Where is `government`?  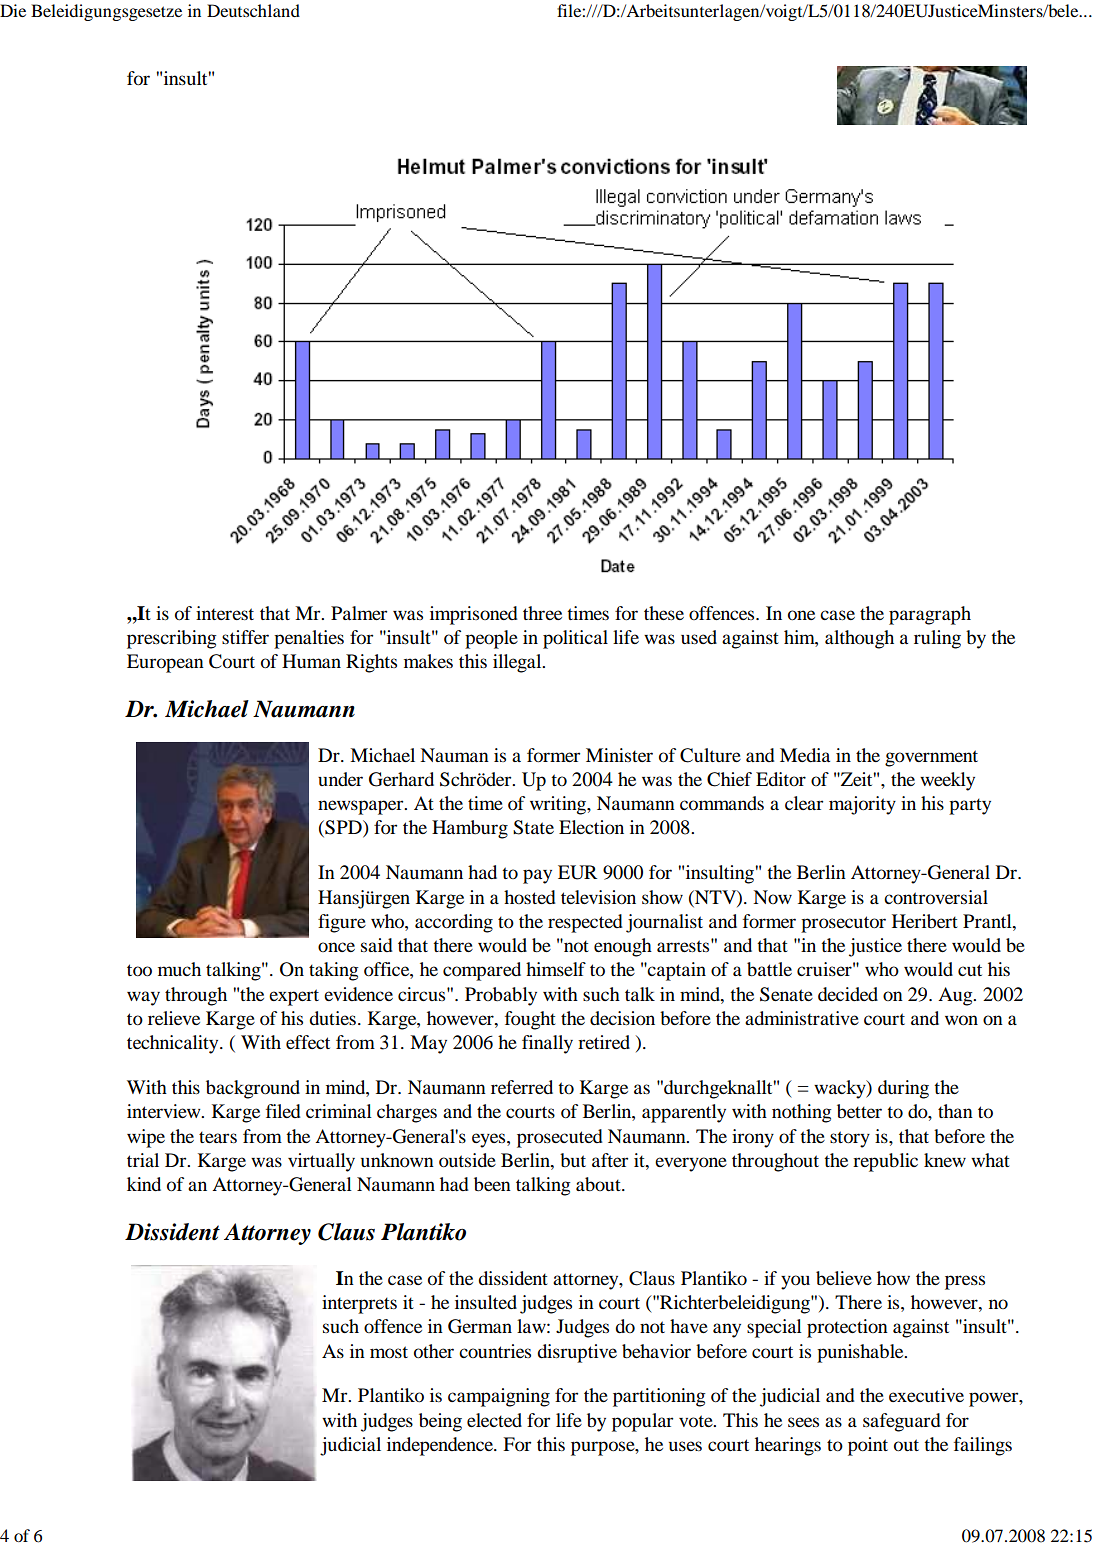
government is located at coordinates (931, 758).
